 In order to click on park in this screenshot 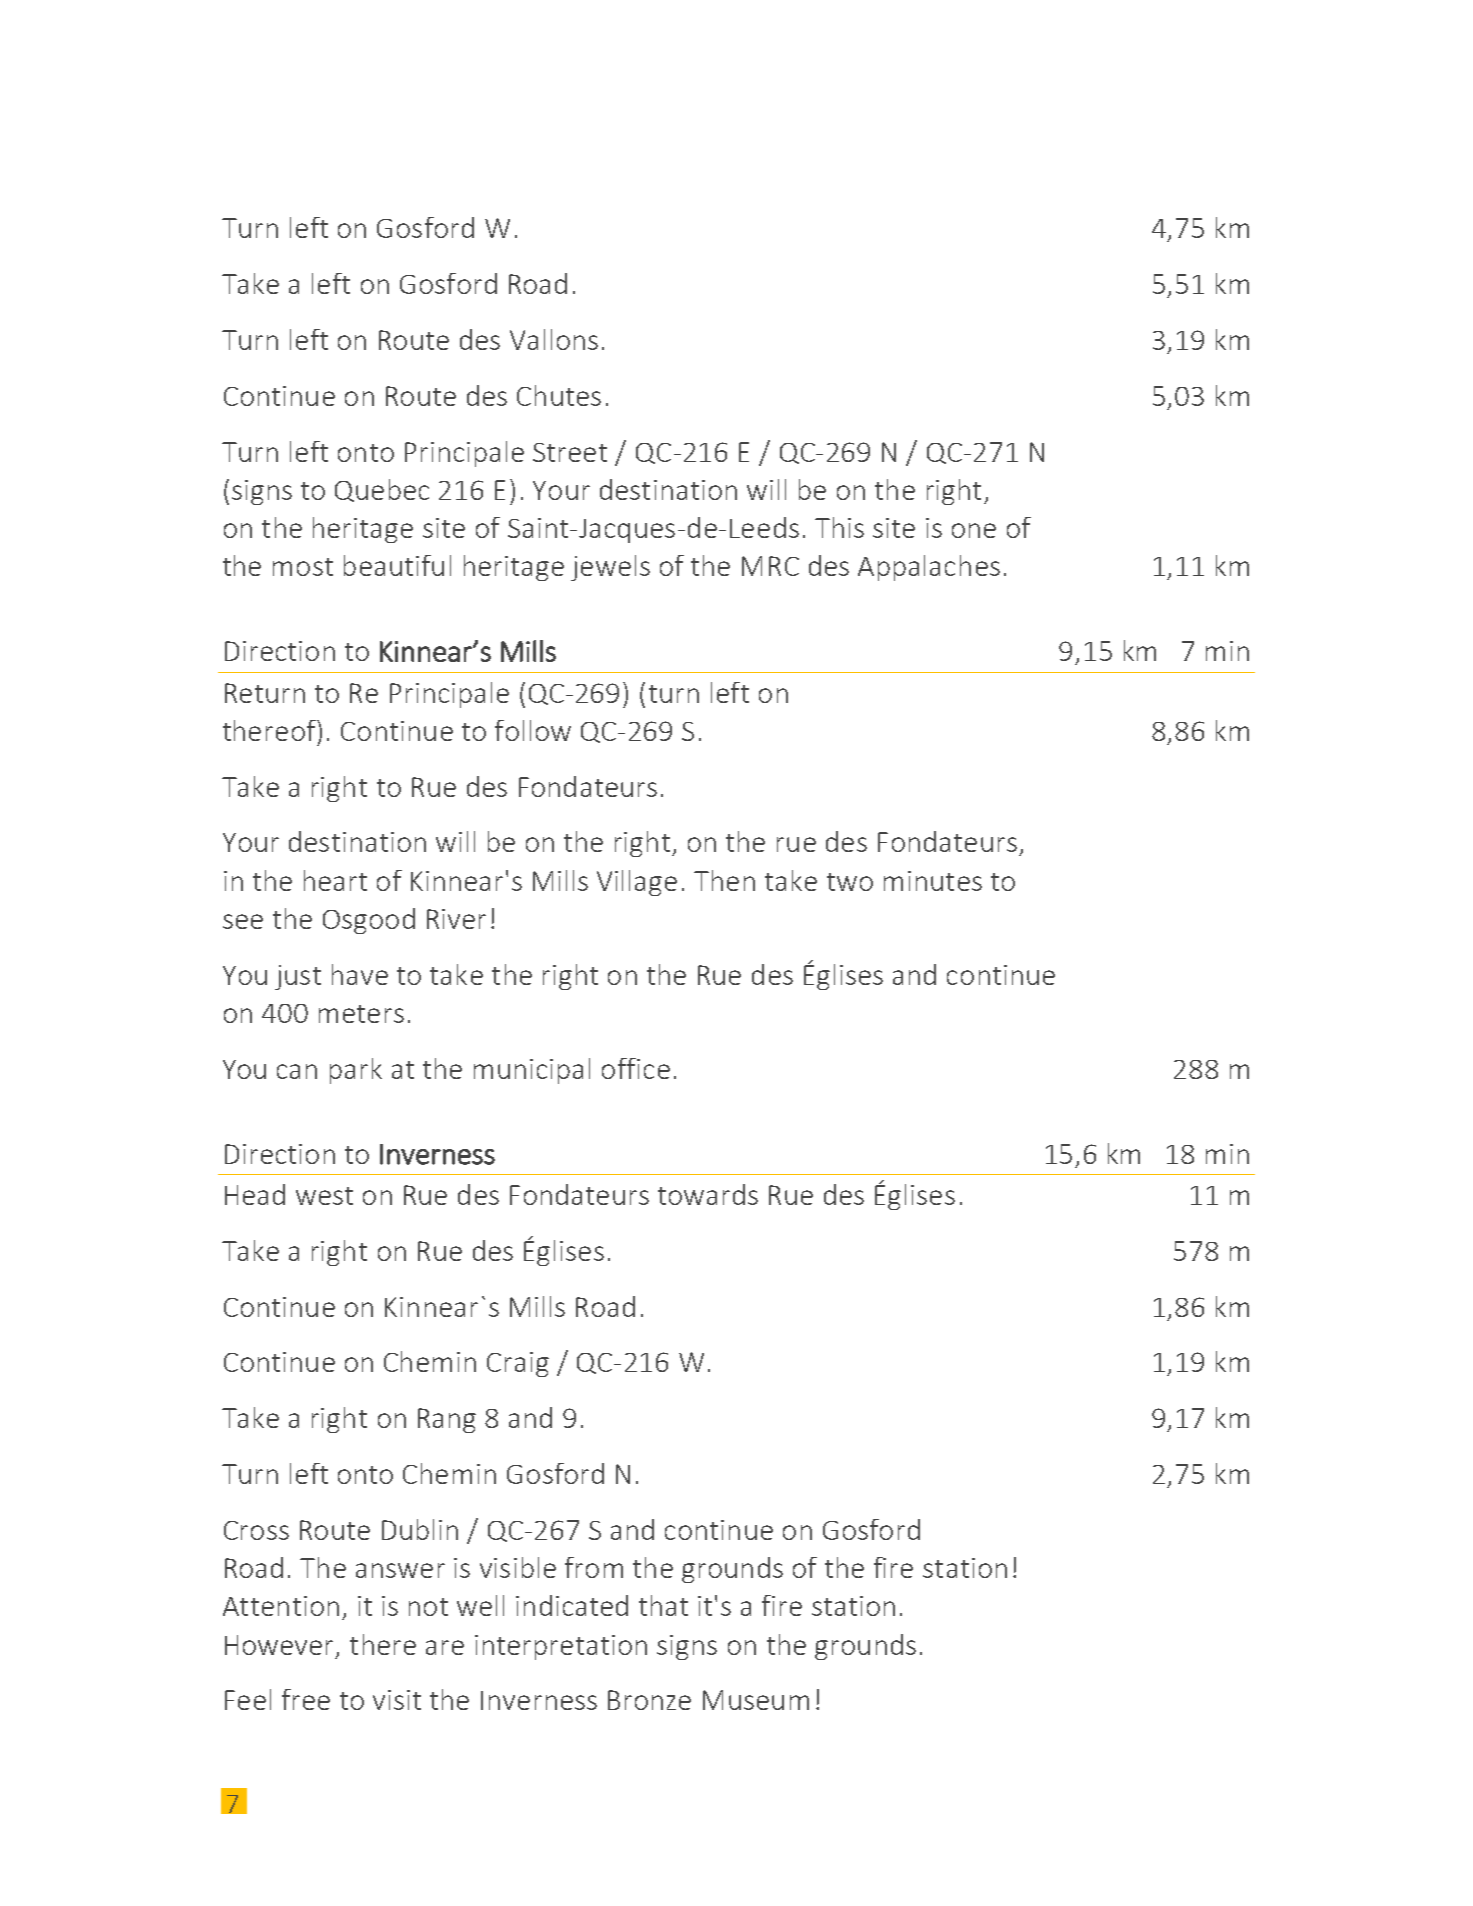, I will do `click(356, 1071)`.
